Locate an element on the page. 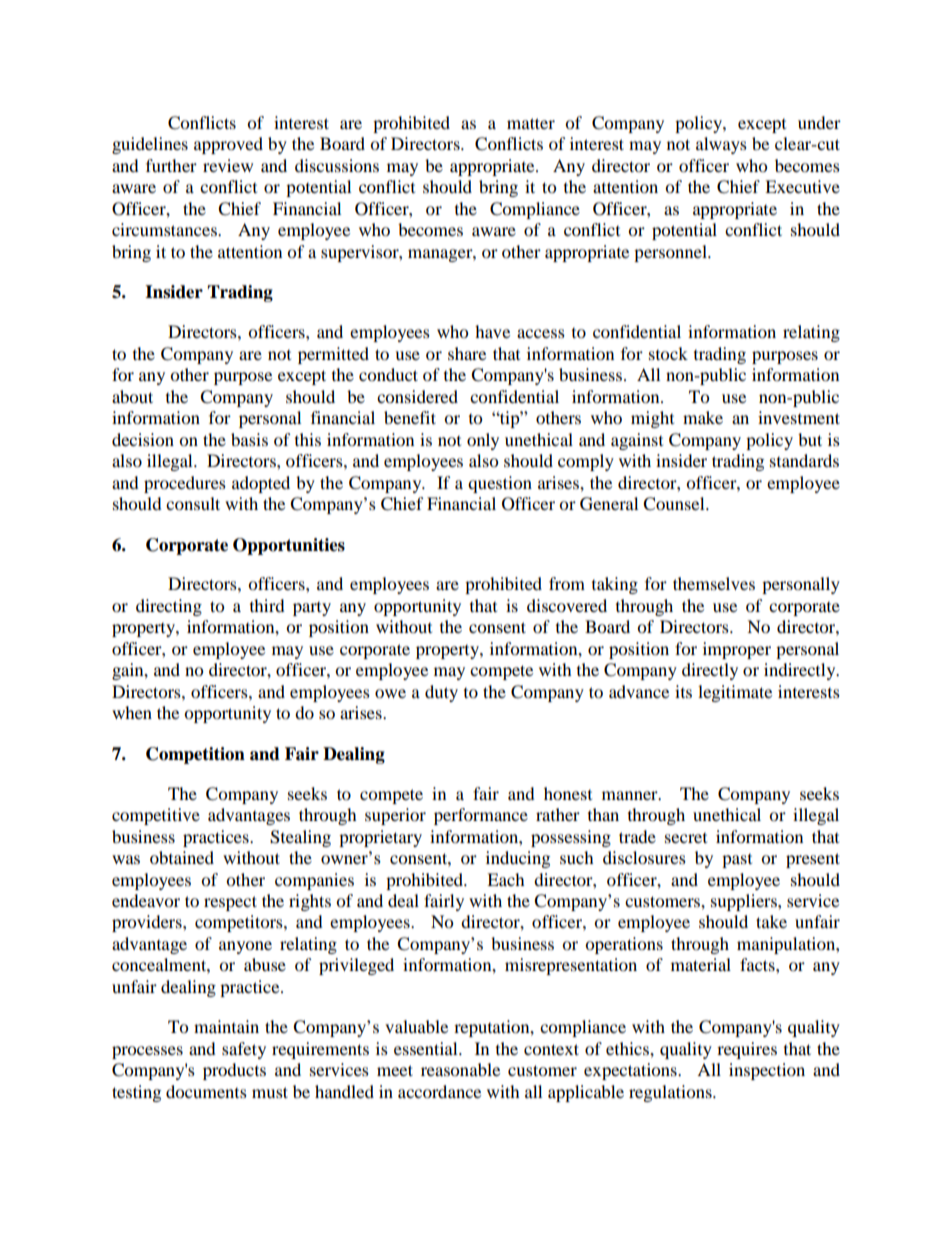 This page has width=952, height=1233. legitimate is located at coordinates (735, 693).
